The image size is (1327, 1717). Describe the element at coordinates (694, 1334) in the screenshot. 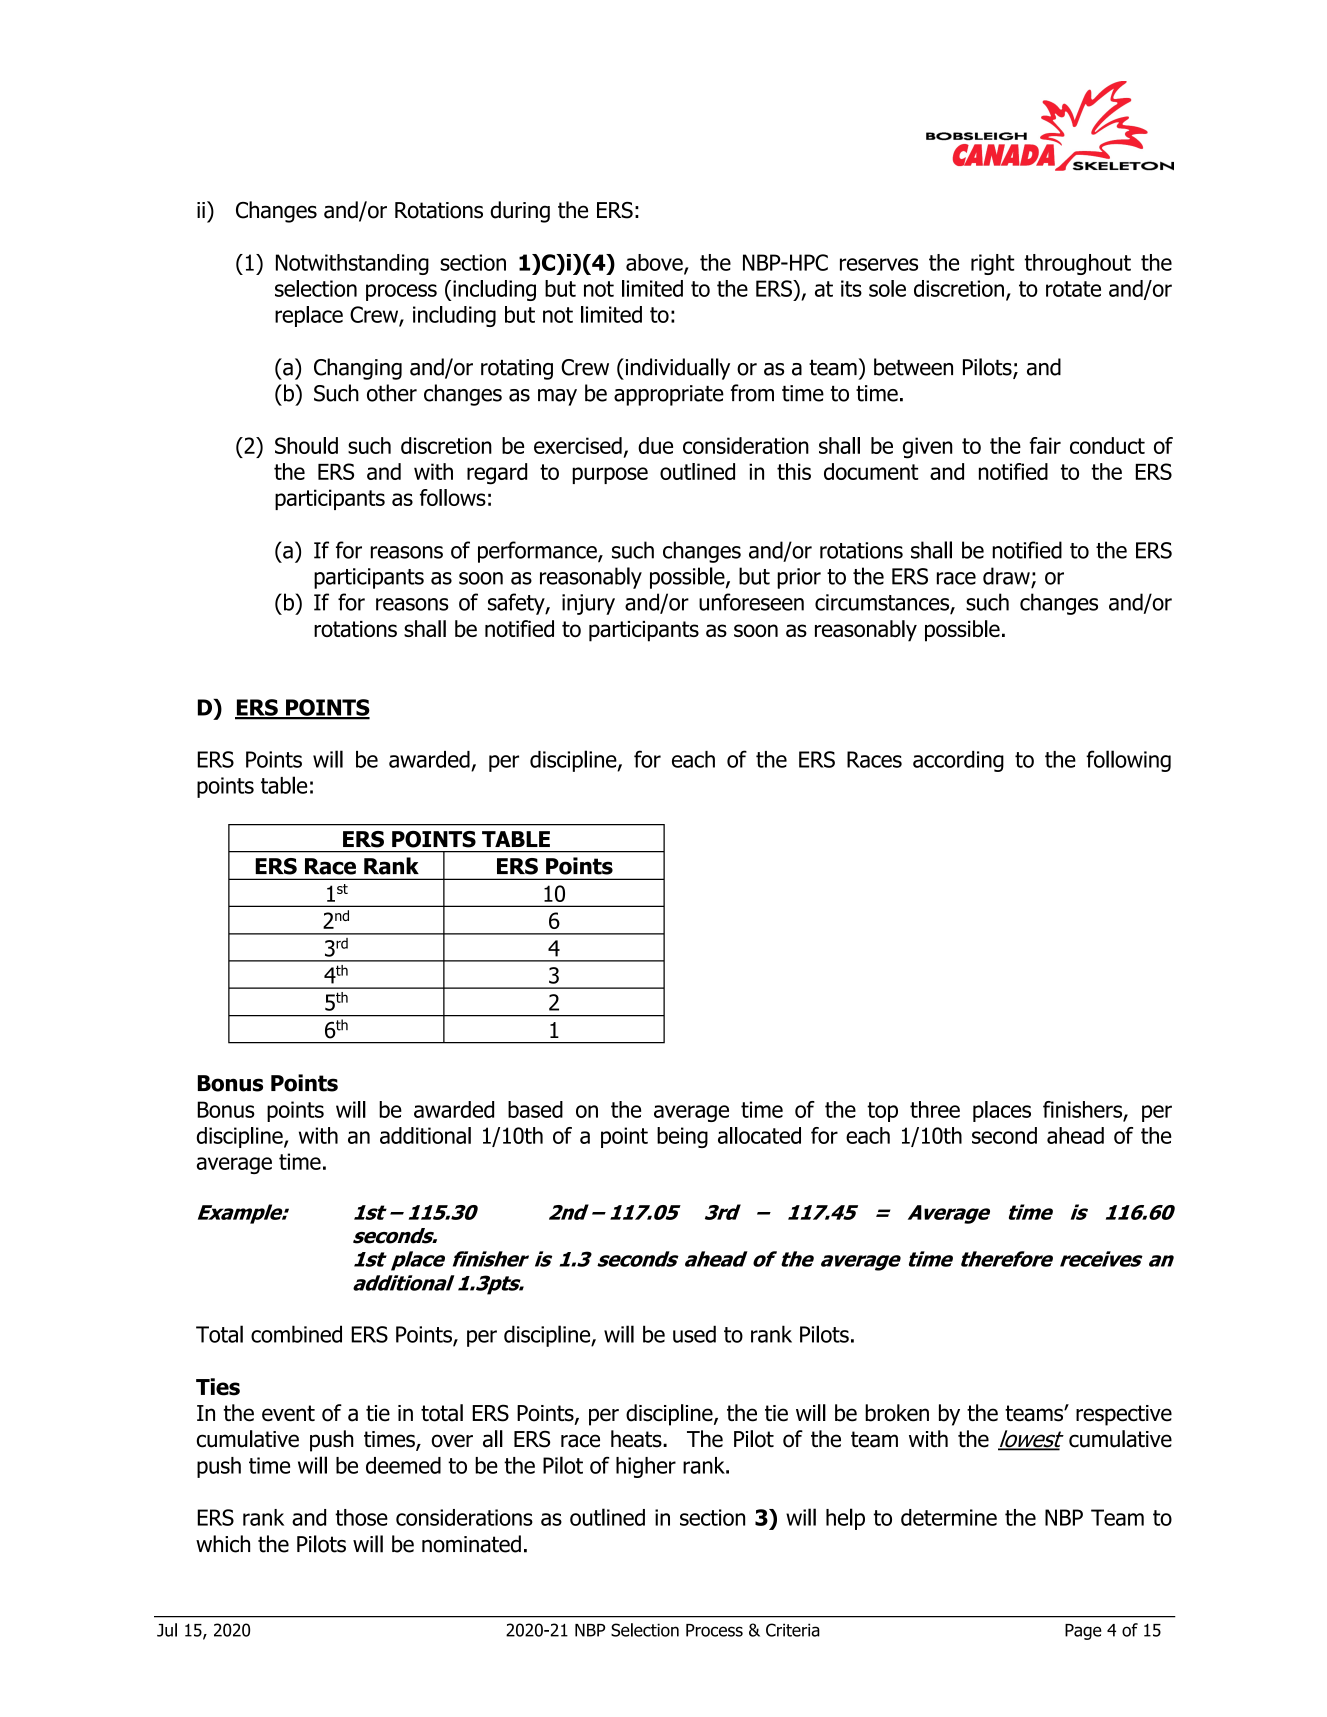

I see `used` at that location.
